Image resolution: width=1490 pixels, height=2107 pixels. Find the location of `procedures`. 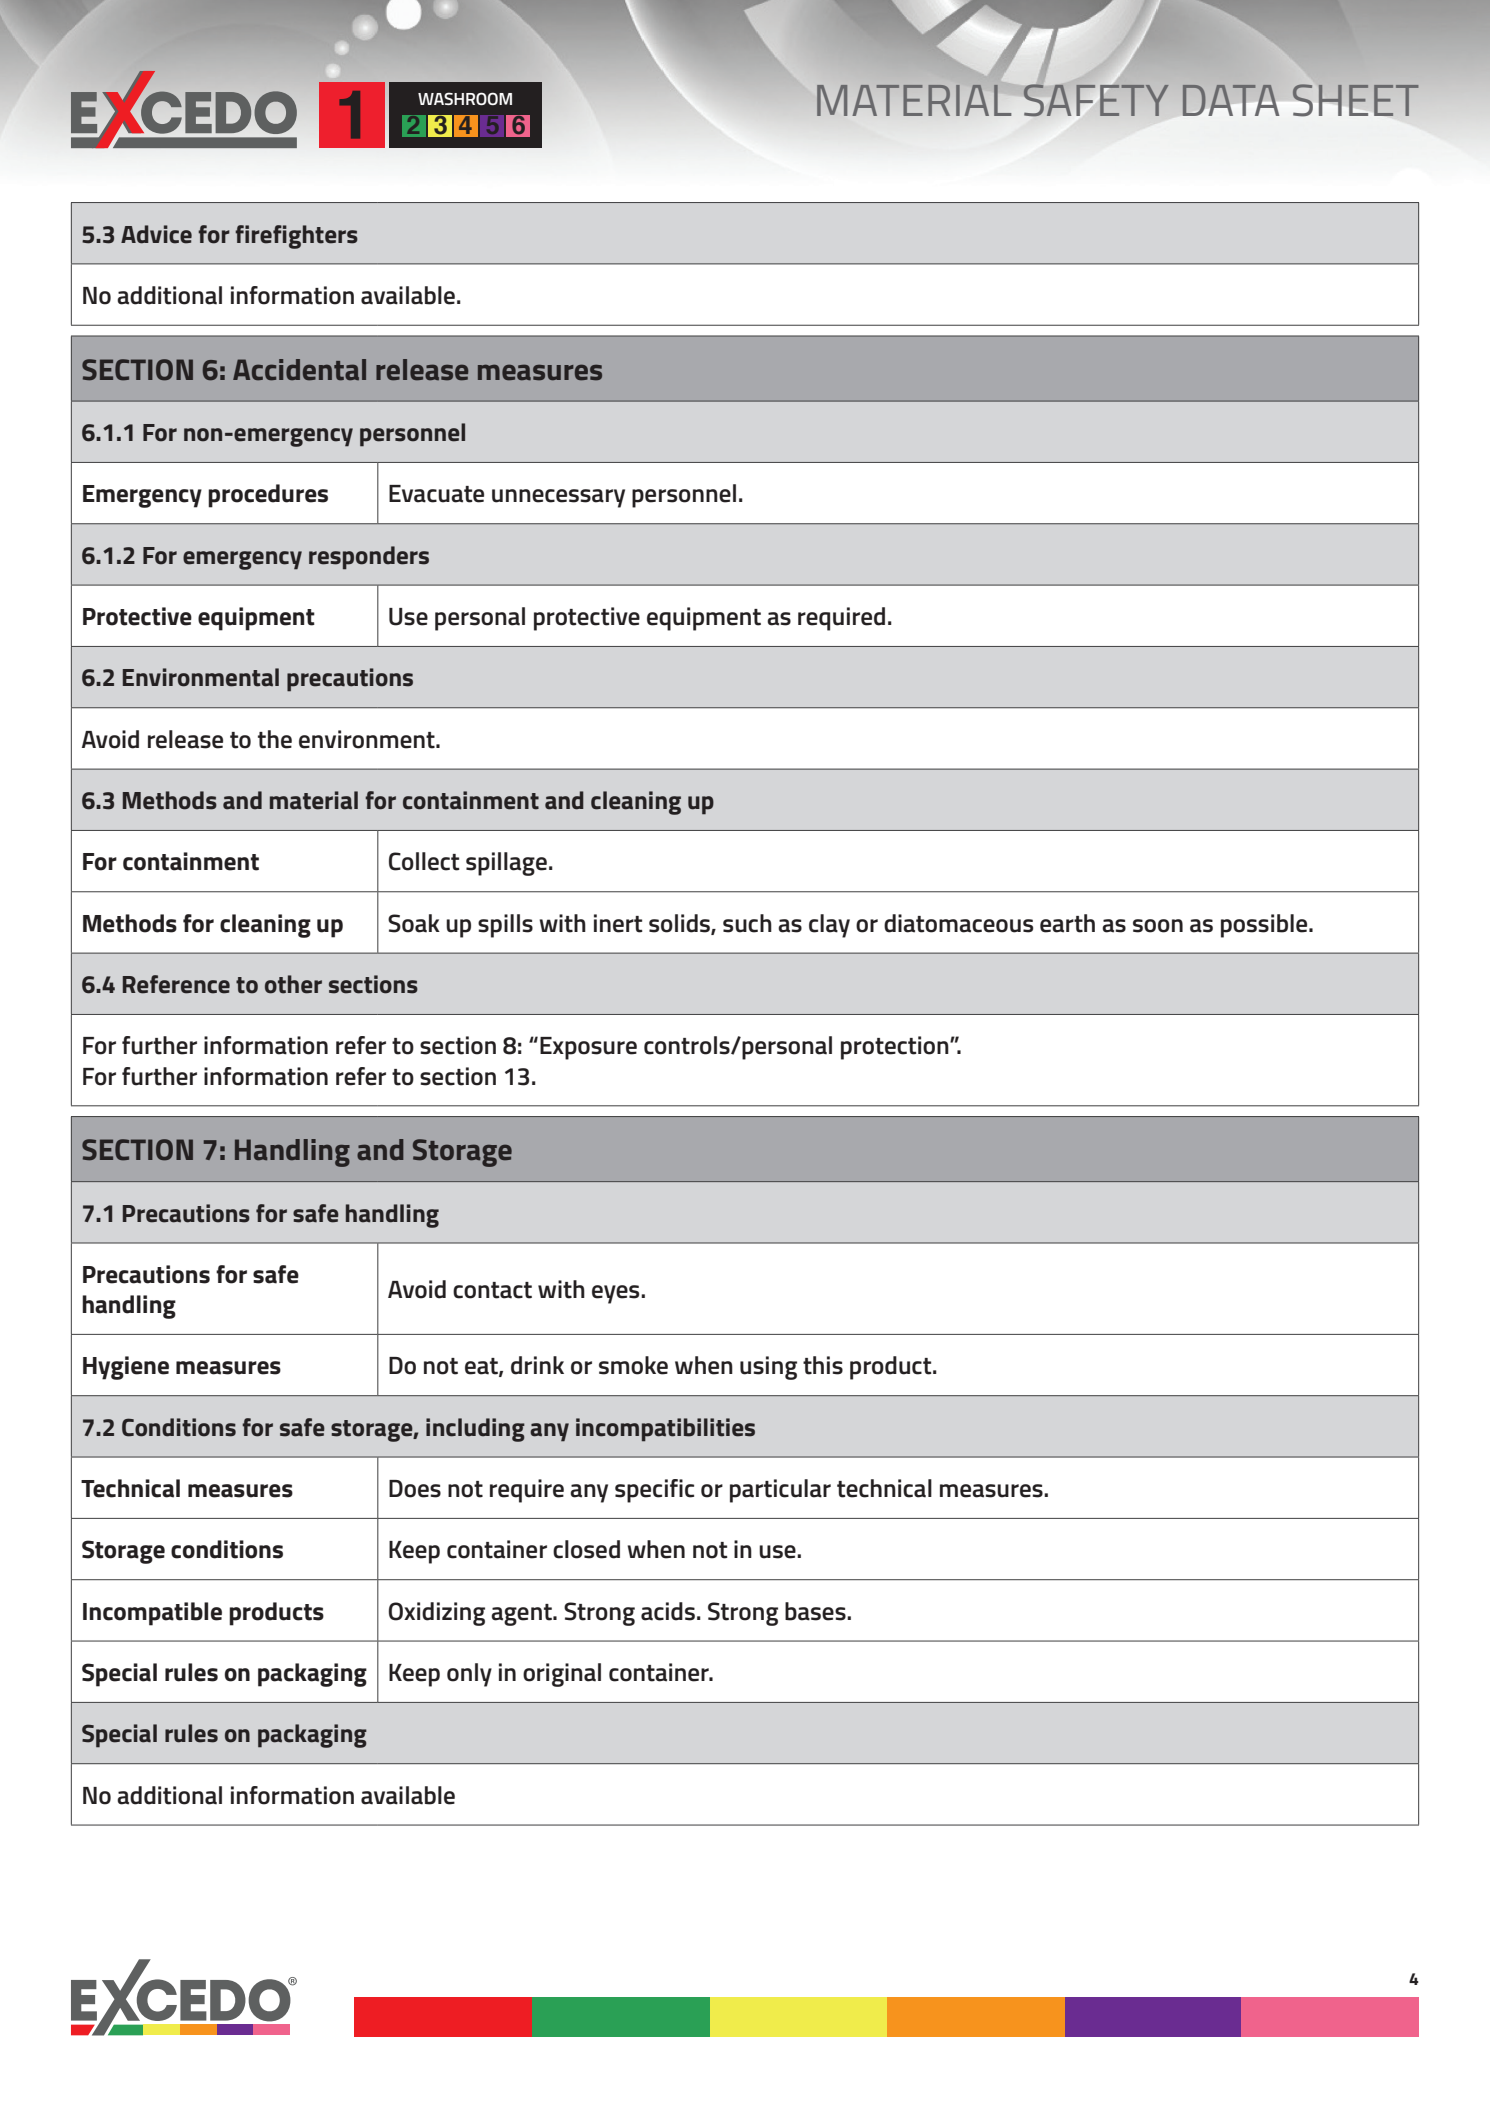

procedures is located at coordinates (268, 496).
